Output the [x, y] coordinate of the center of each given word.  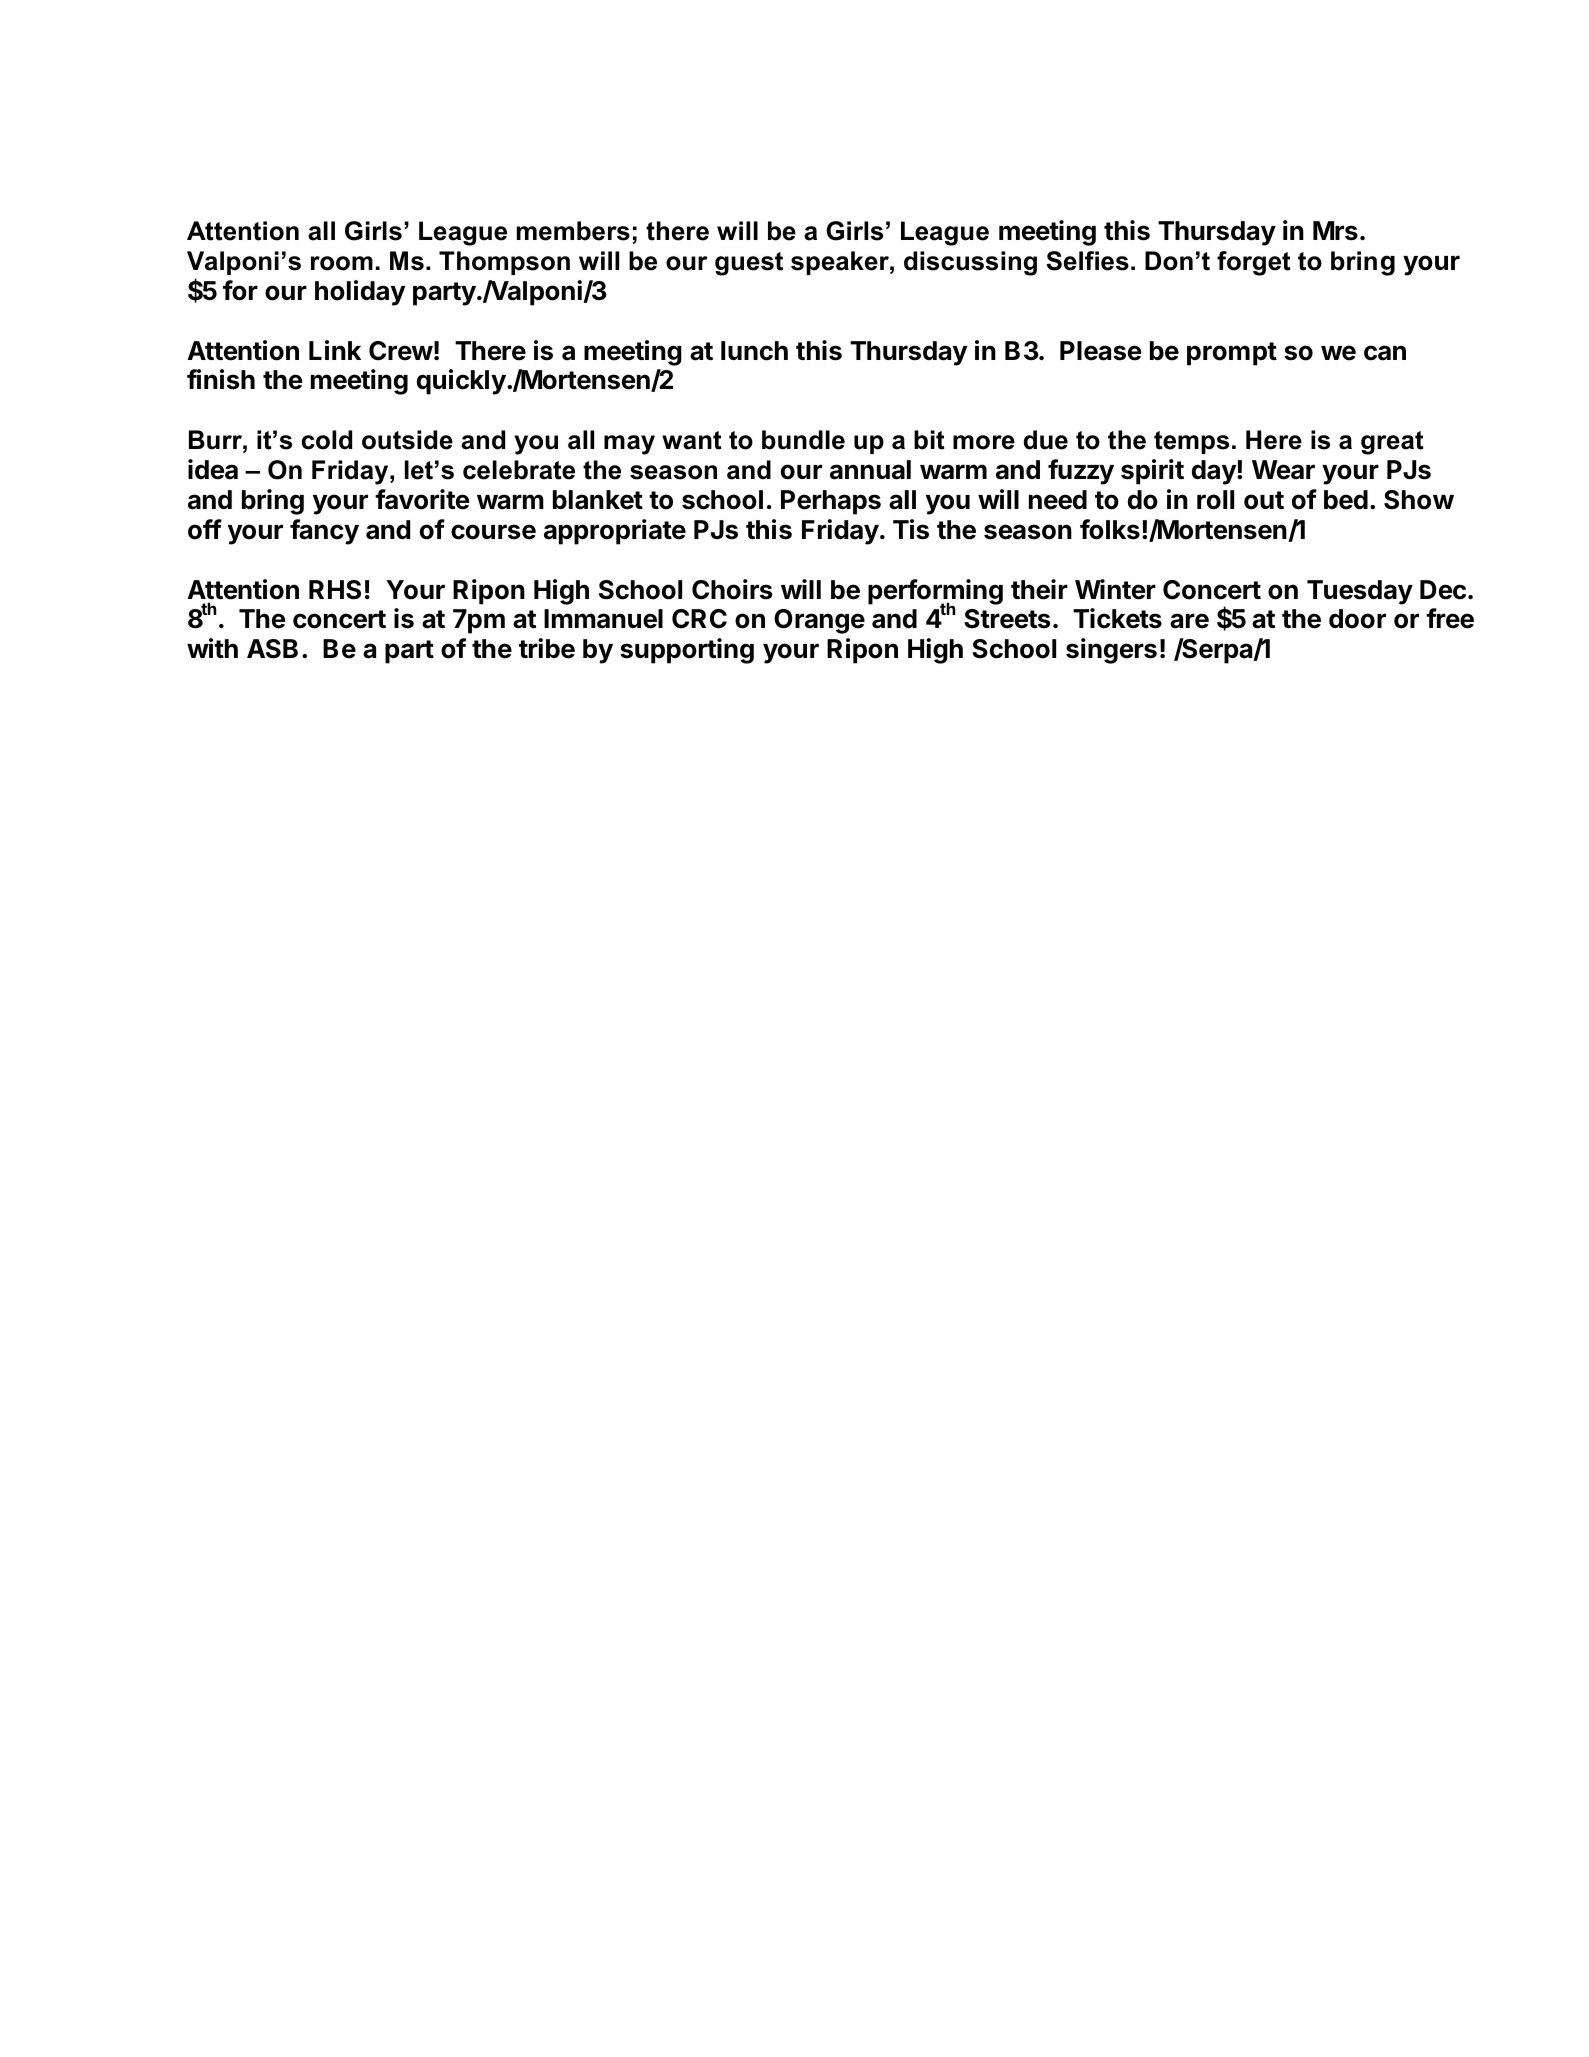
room [342, 263]
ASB [272, 649]
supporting [687, 651]
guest [749, 264]
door [1357, 619]
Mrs [1335, 231]
